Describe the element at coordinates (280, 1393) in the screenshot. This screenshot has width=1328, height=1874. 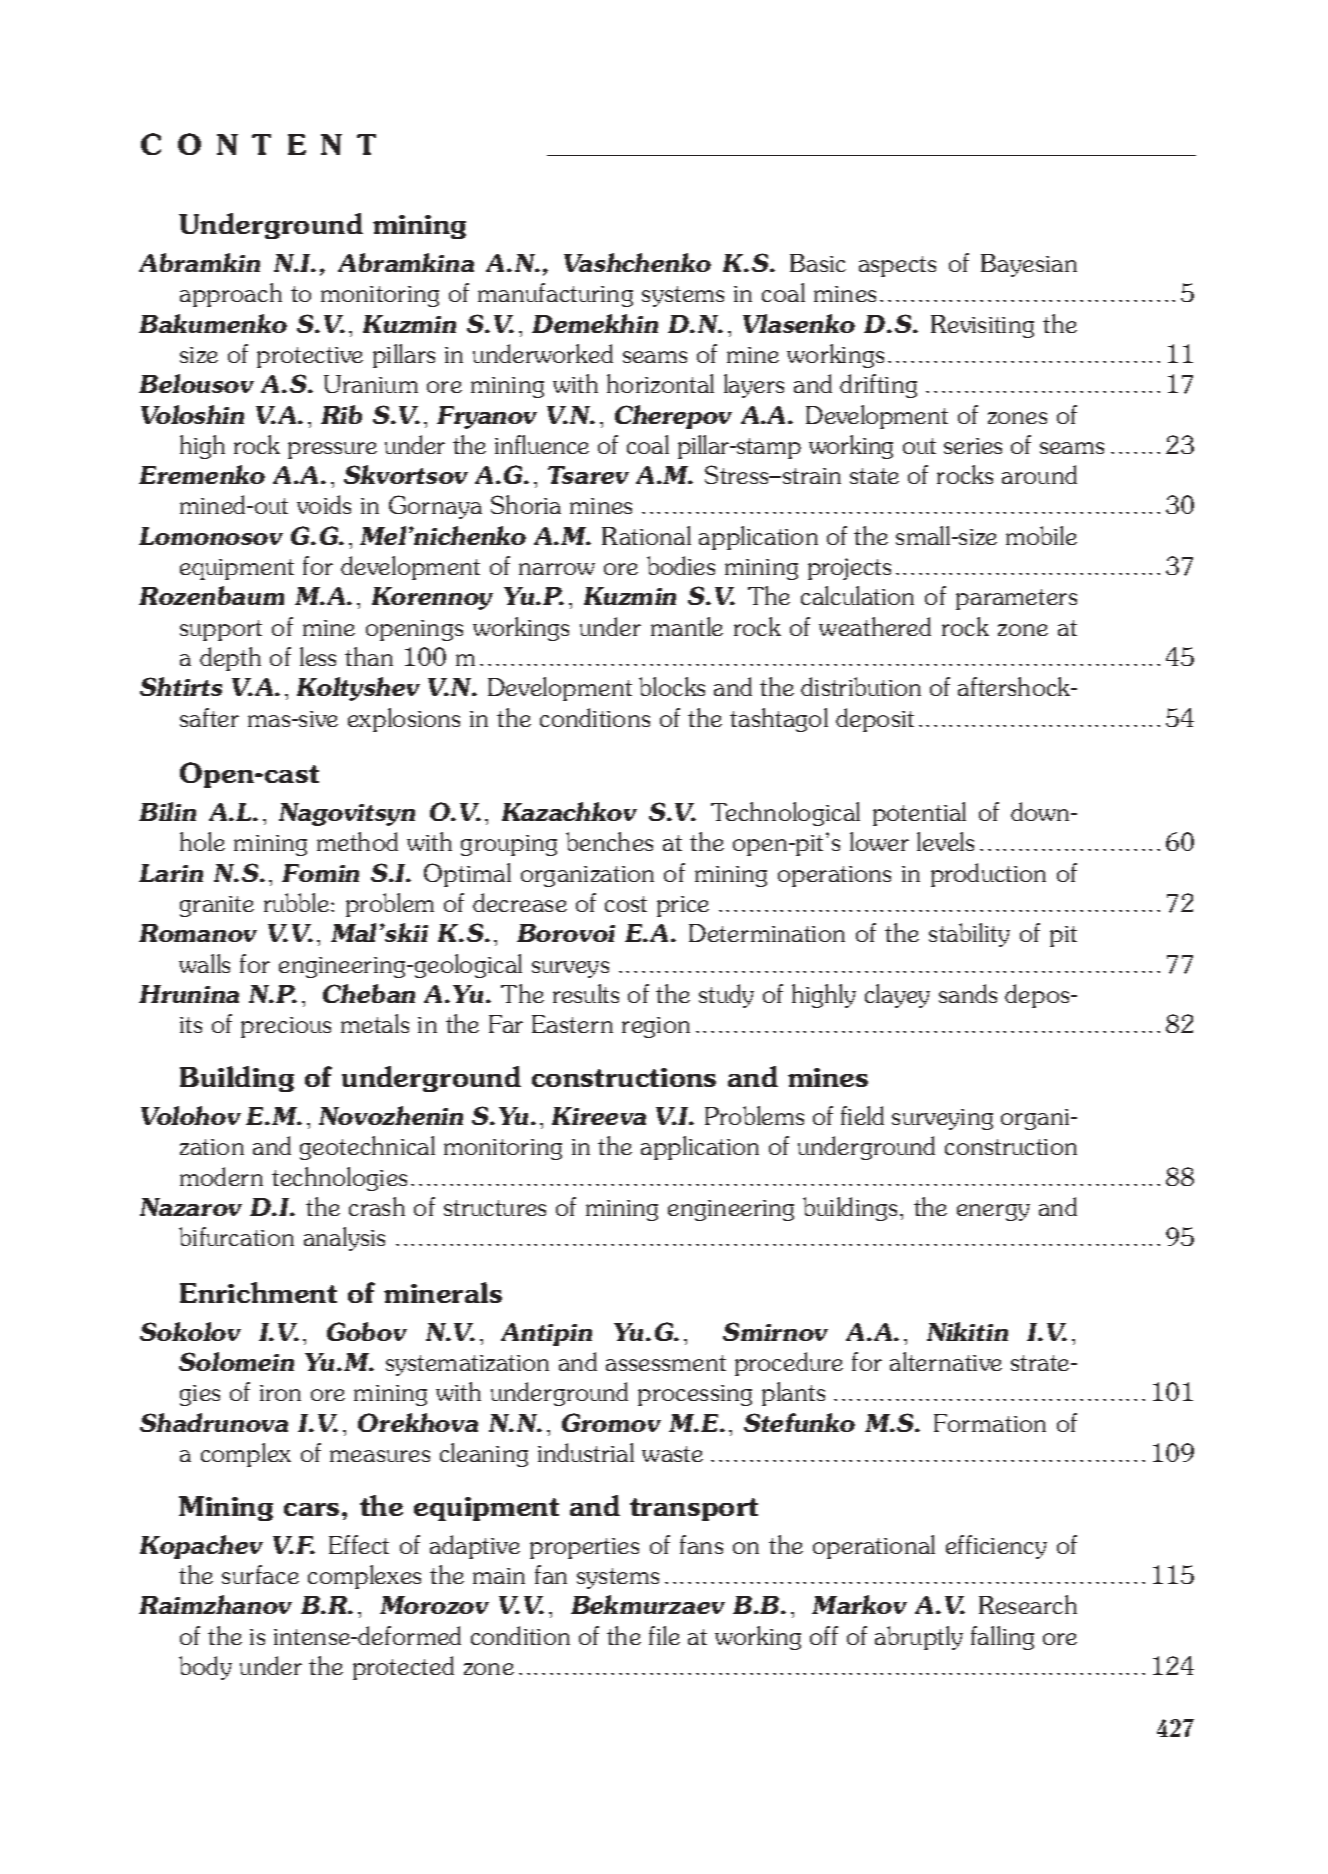
I see `iron` at that location.
